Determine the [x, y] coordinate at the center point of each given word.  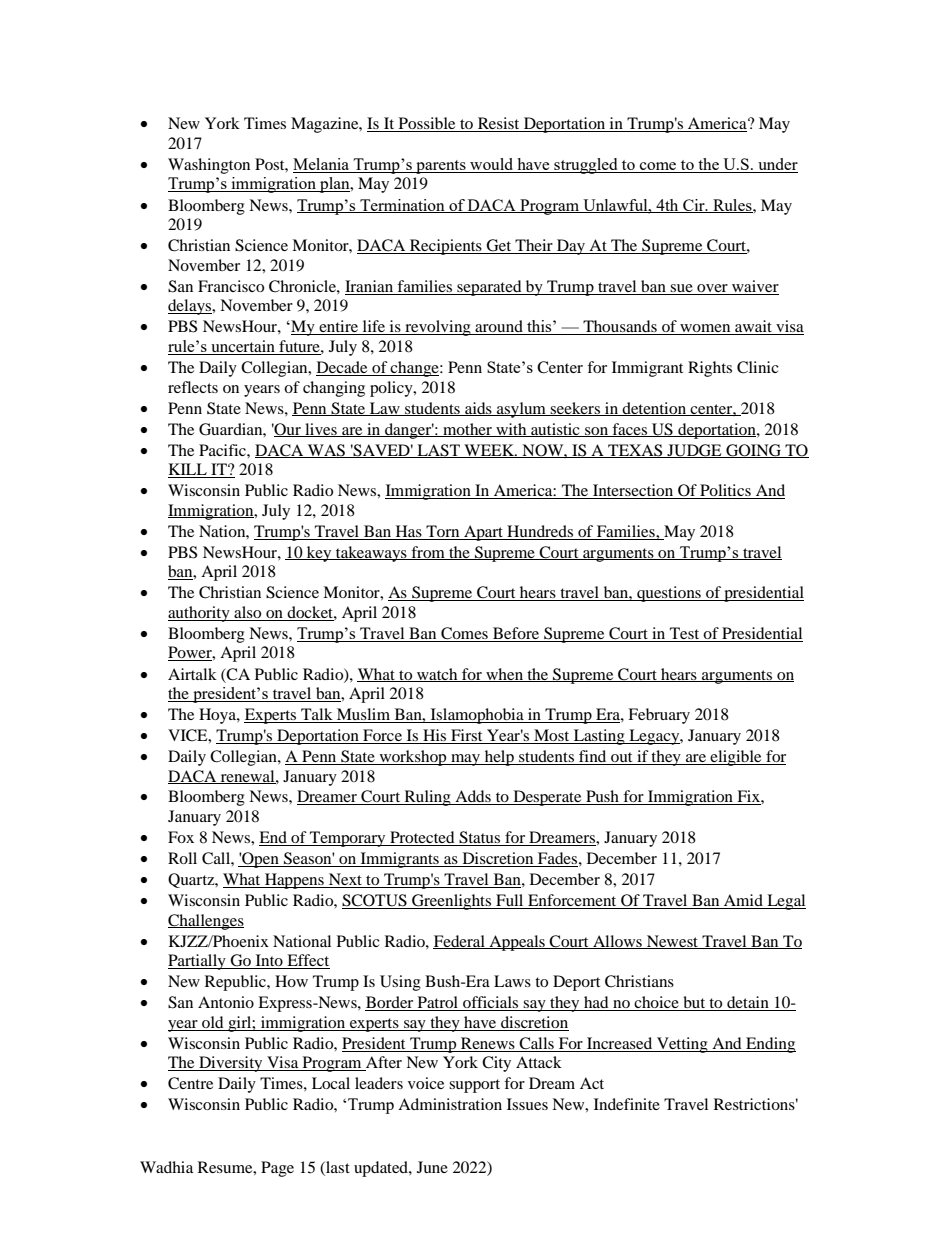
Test [684, 633]
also [248, 613]
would [492, 165]
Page [277, 1169]
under [777, 165]
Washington [209, 166]
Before [516, 633]
